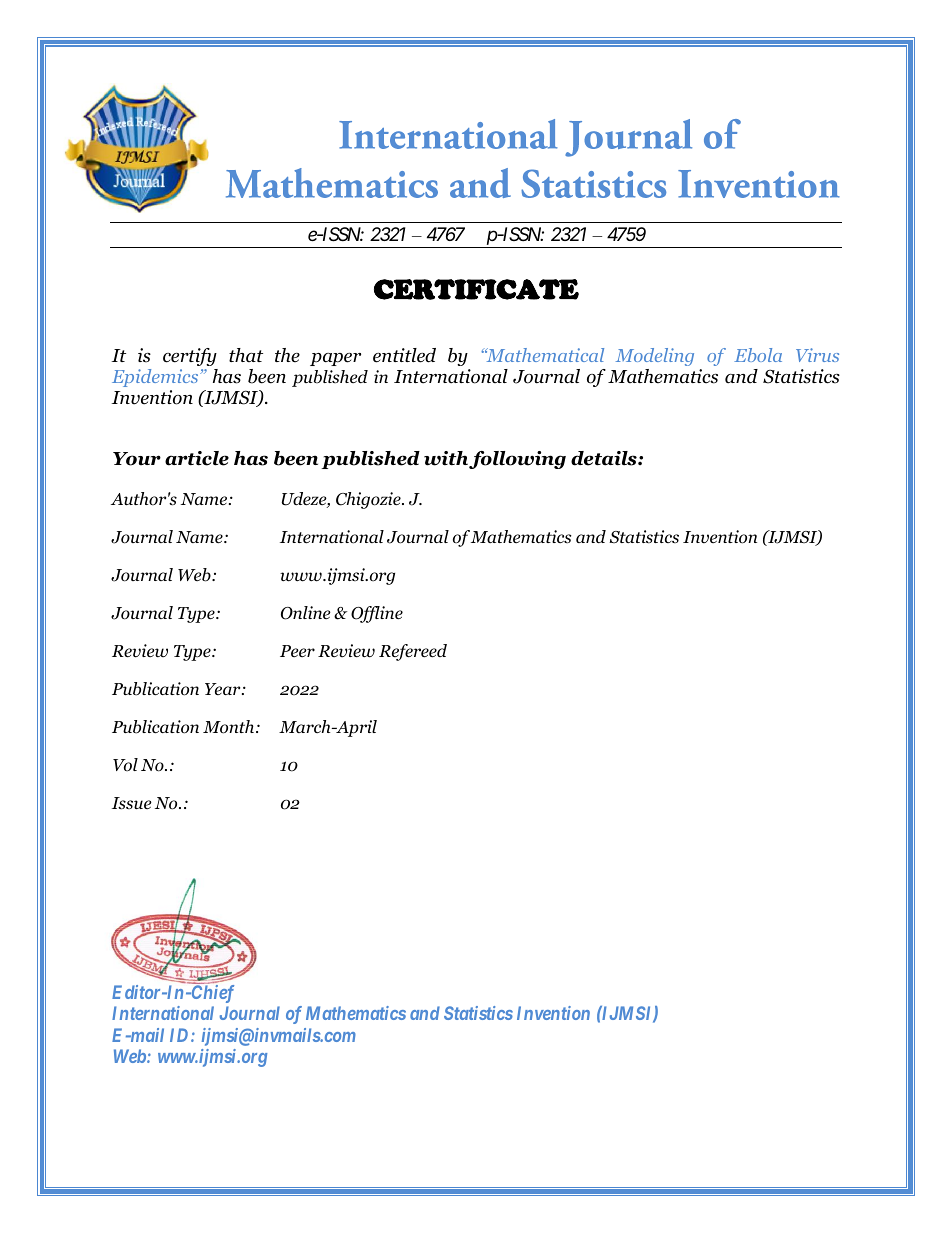 The image size is (952, 1233). Describe the element at coordinates (230, 727) in the page. I see `Month` at that location.
